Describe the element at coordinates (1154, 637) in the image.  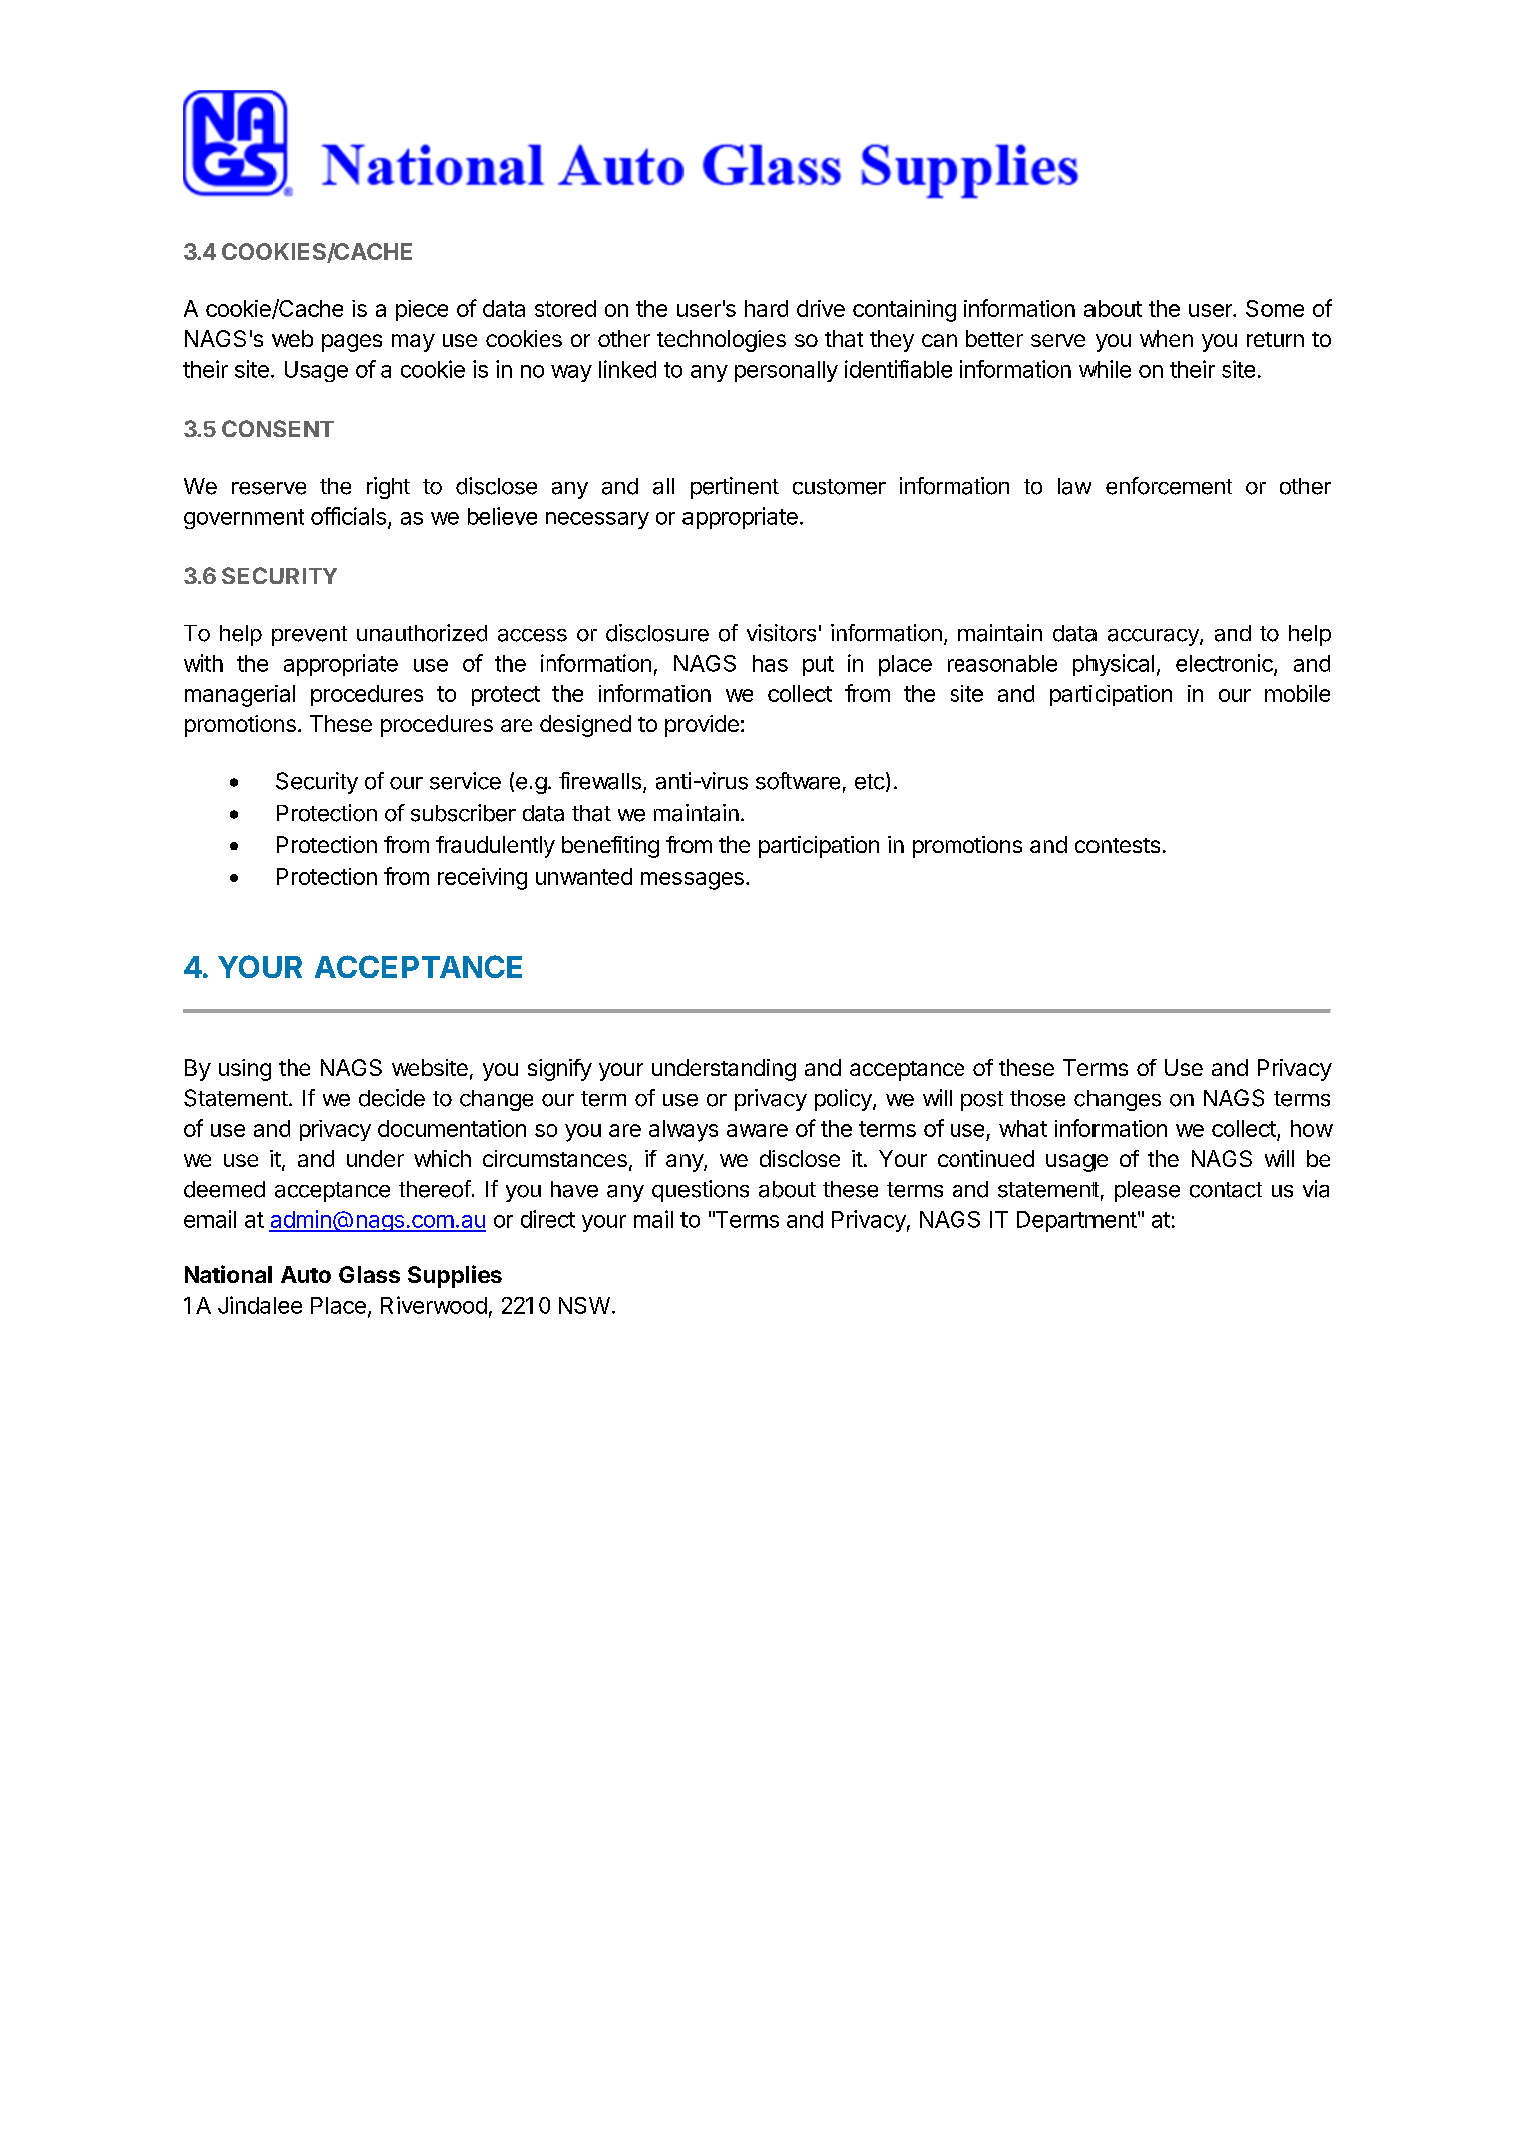
I see `accuracy` at that location.
